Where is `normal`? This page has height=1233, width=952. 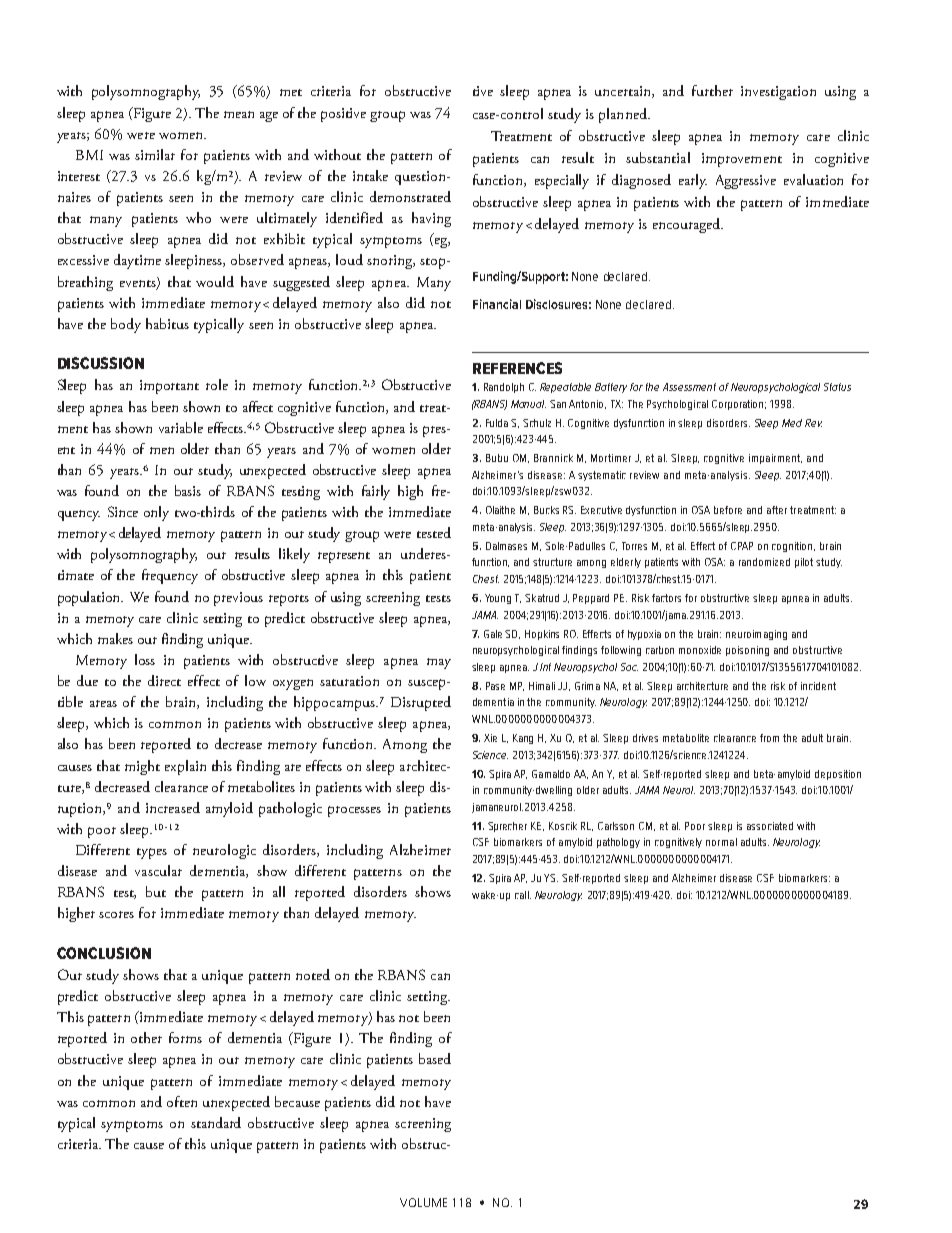
normal is located at coordinates (721, 842).
